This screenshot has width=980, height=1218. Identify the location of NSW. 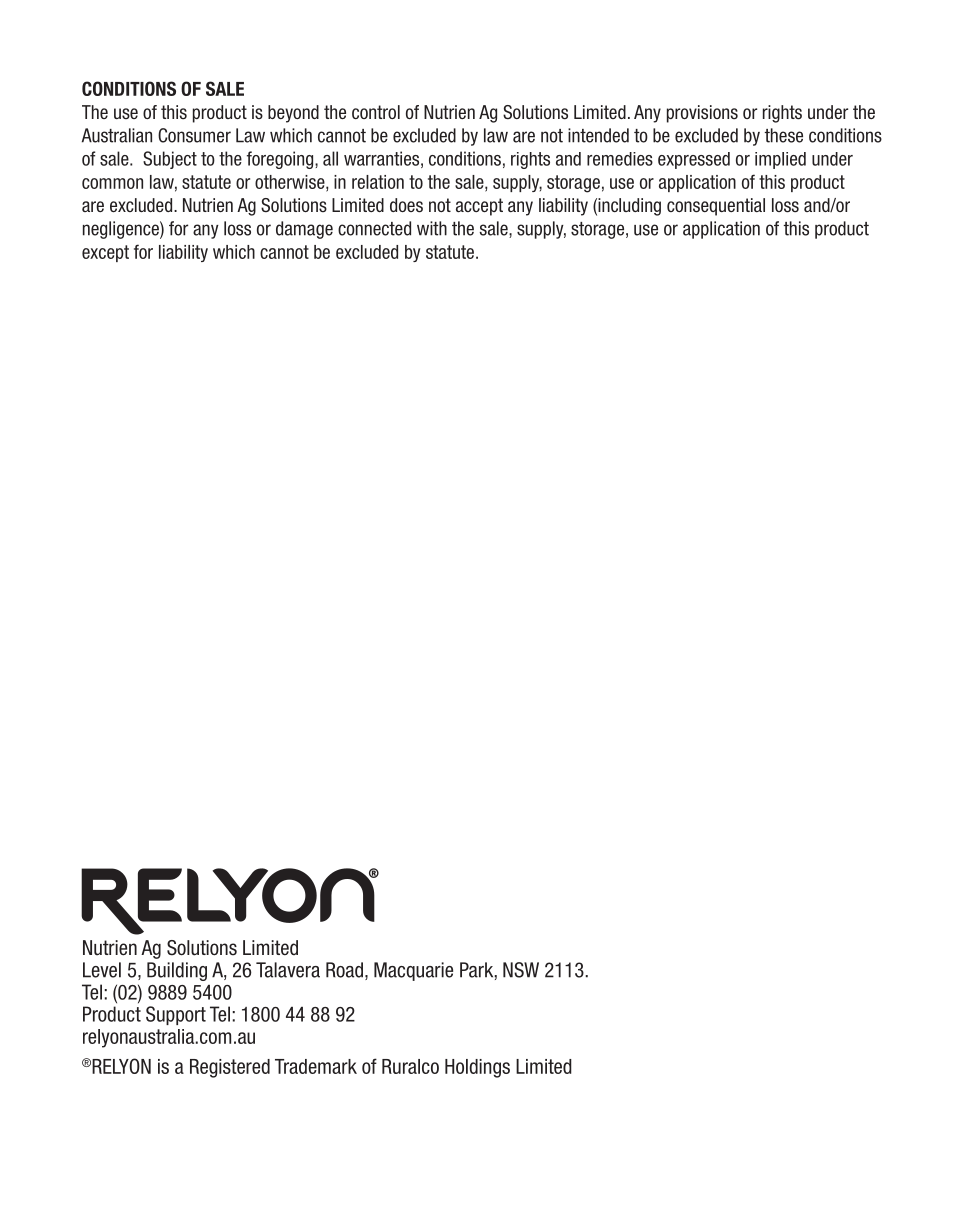
(521, 970).
